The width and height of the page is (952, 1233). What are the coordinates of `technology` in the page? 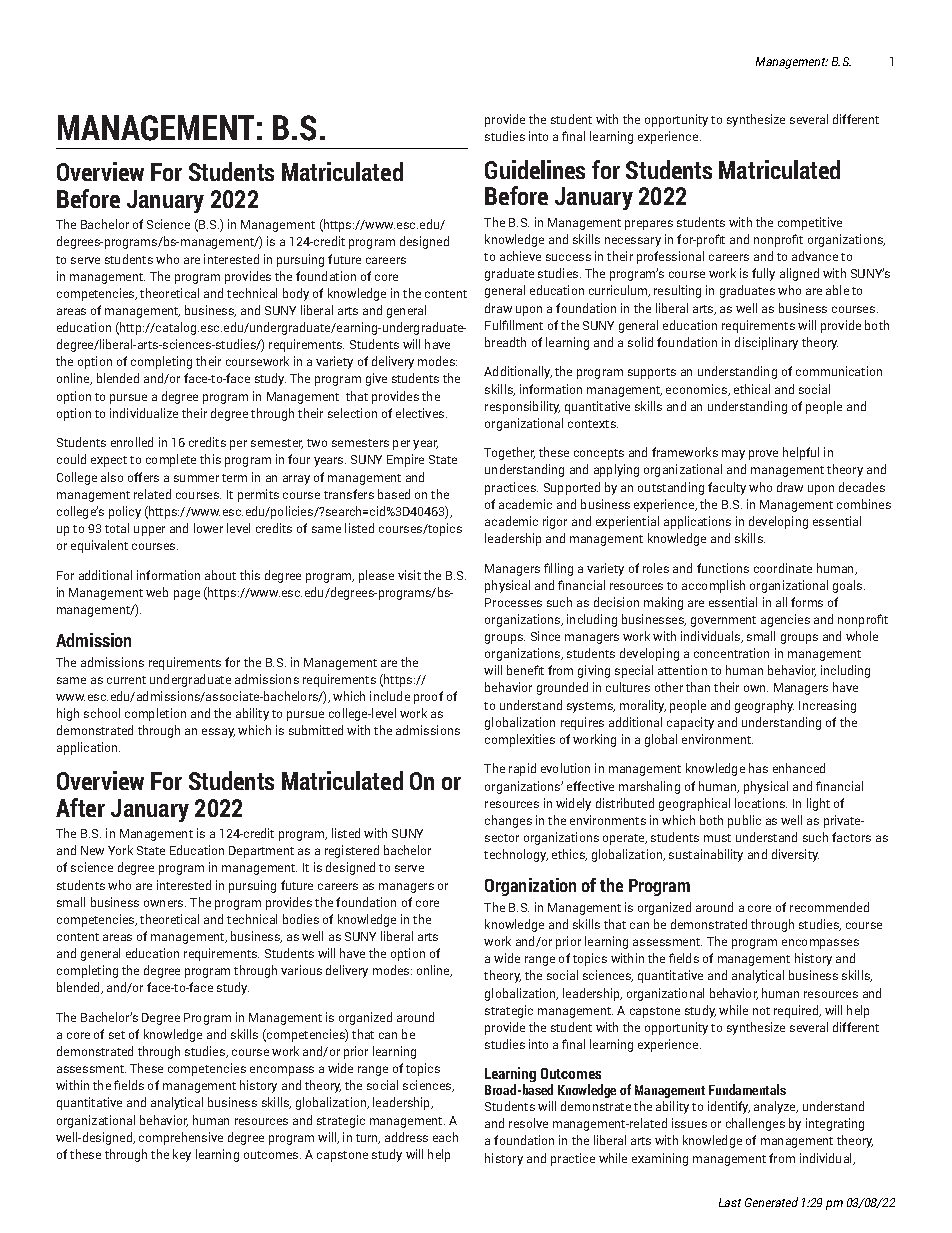 It's located at (516, 855).
